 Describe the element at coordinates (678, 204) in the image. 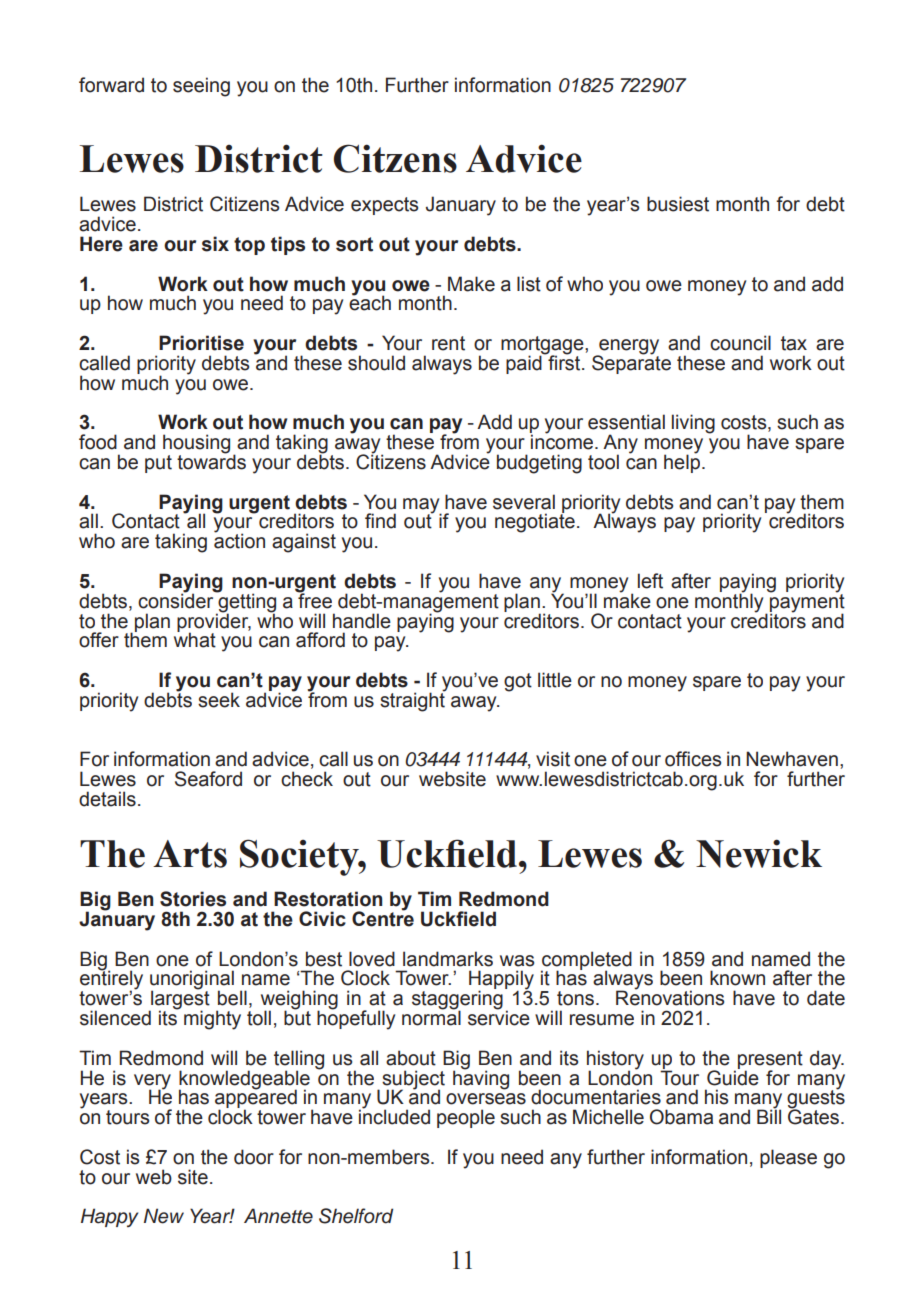

I see `busiest` at that location.
